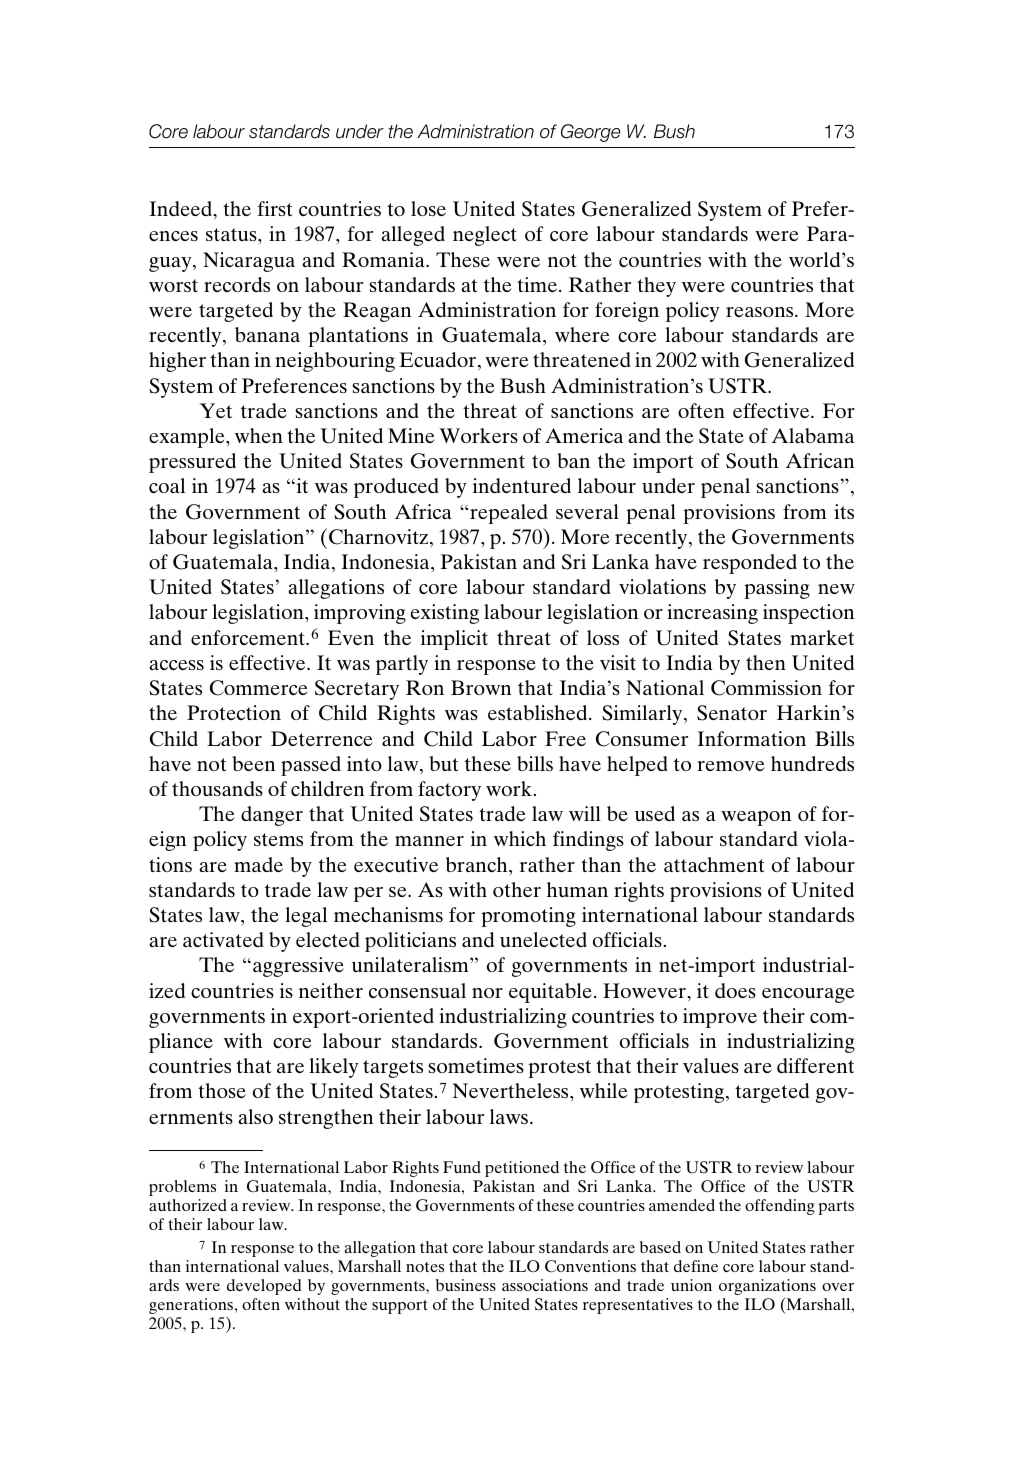  I want to click on those, so click(222, 1090).
